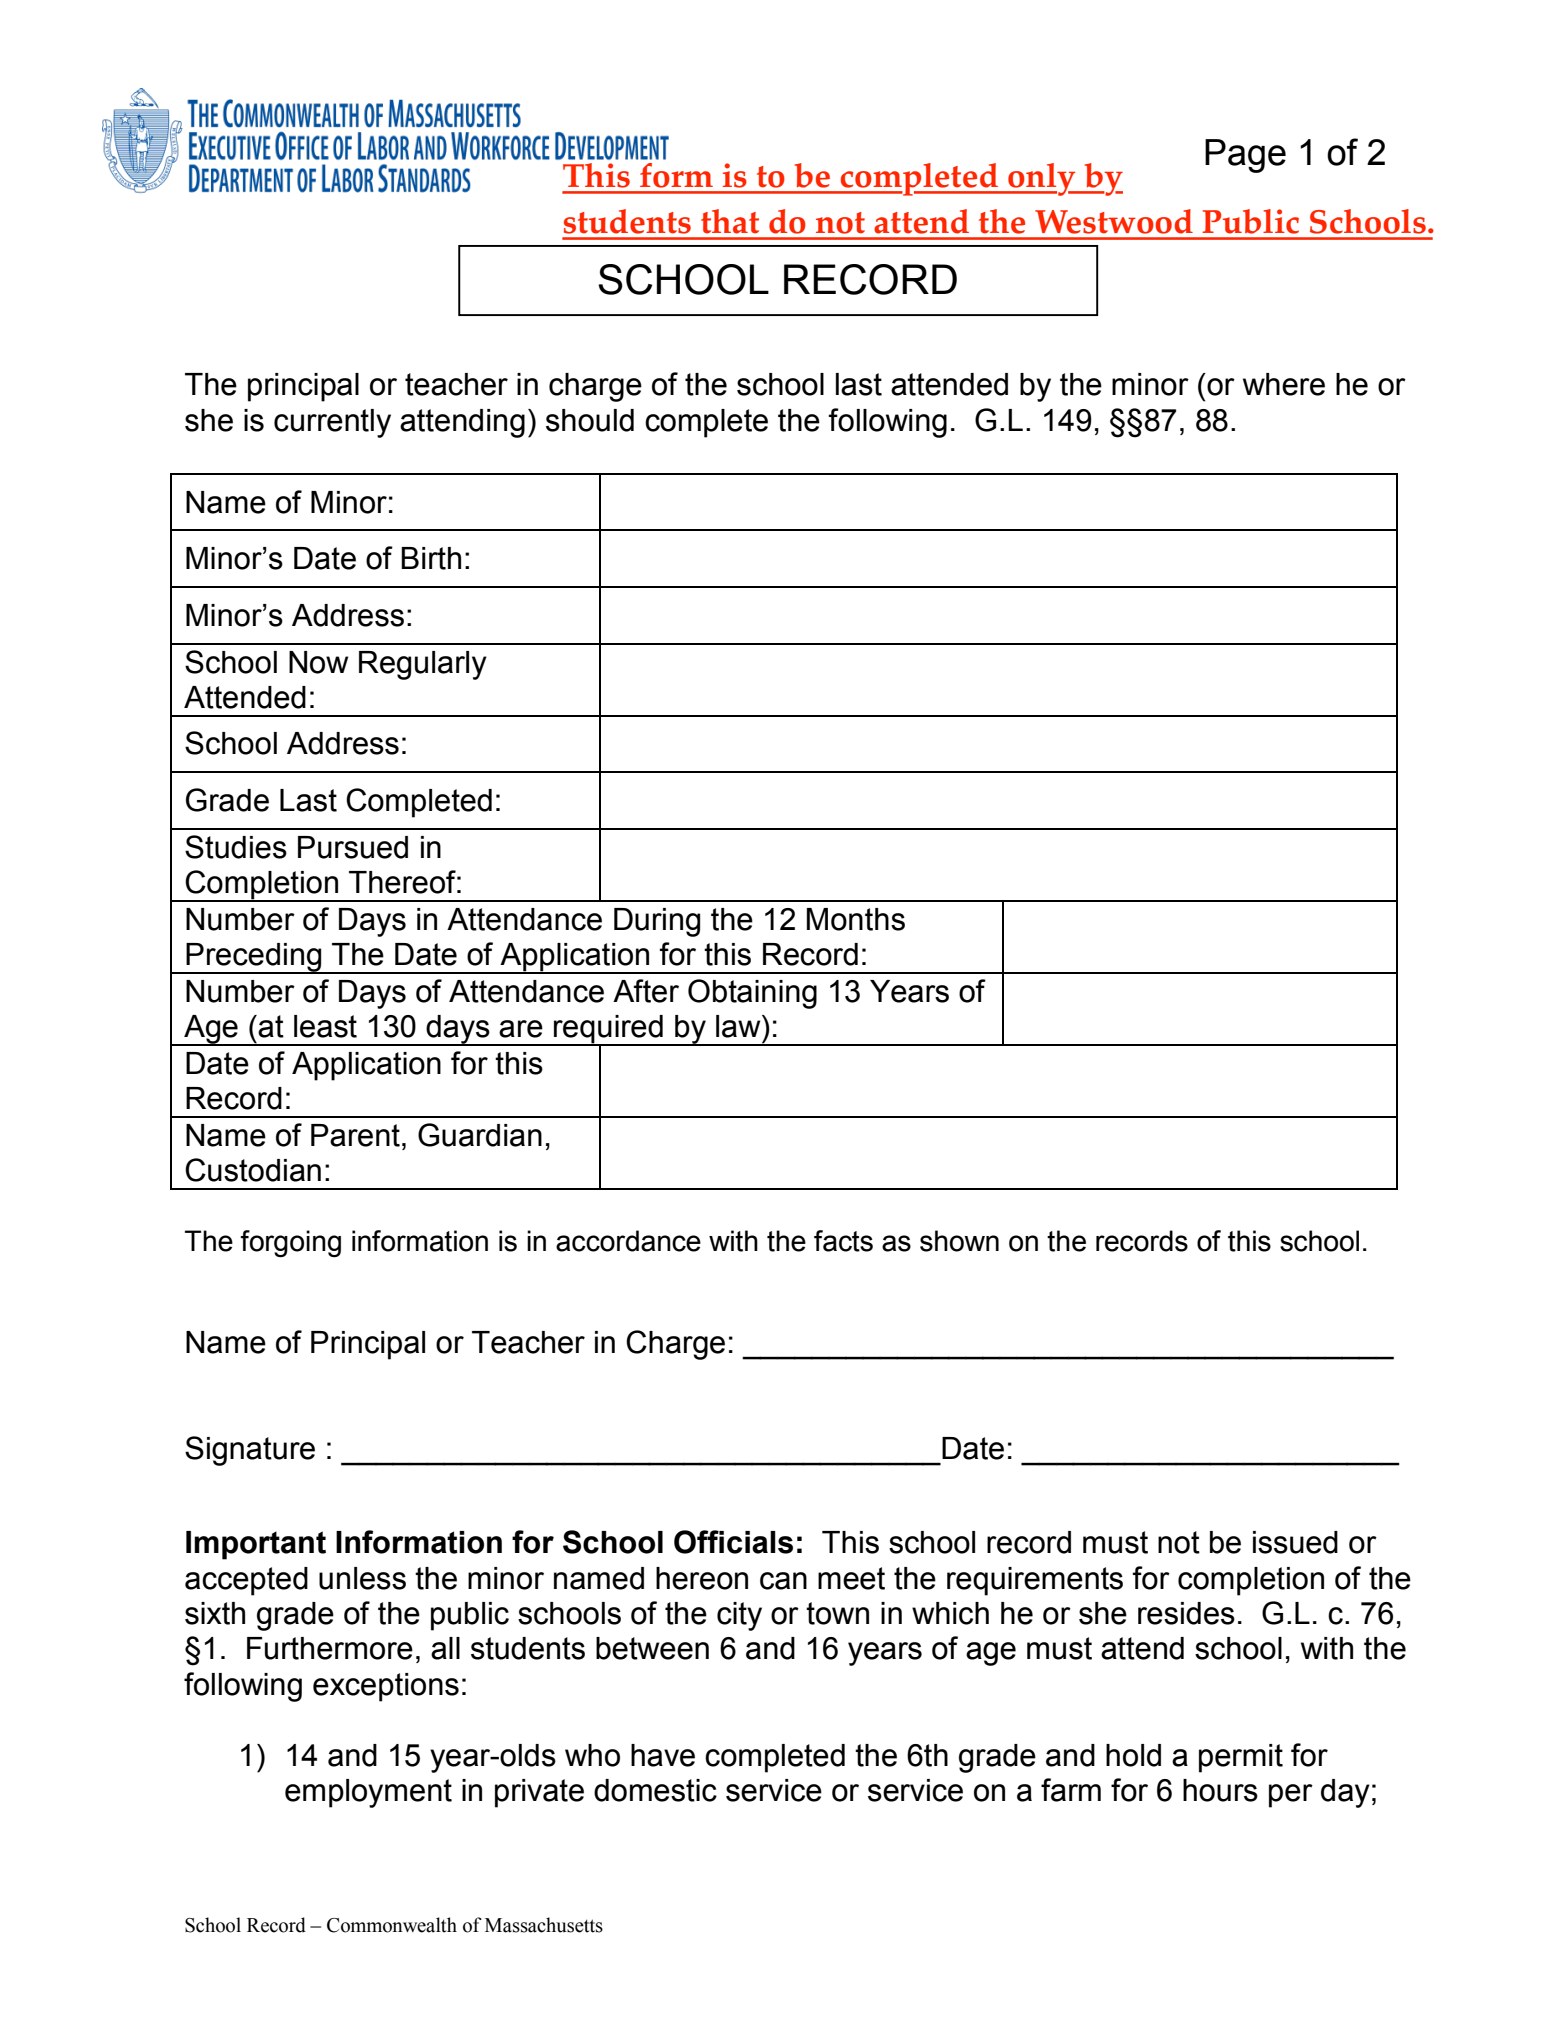 This screenshot has height=2029, width=1568. I want to click on Commonwealth, so click(392, 1925).
